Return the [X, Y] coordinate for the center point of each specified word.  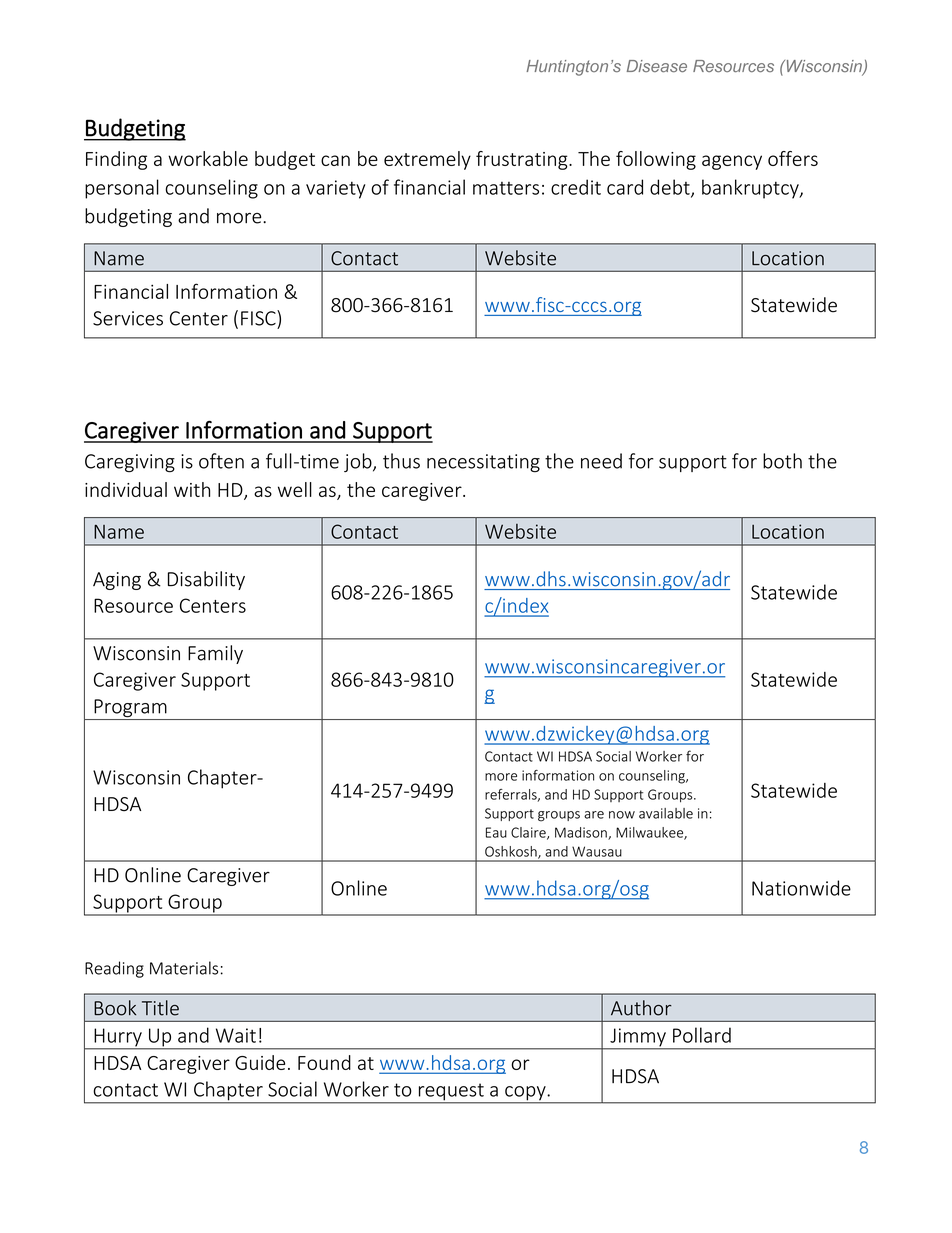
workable [208, 158]
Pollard [702, 1035]
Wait [236, 1035]
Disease [657, 66]
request [451, 1093]
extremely [427, 160]
